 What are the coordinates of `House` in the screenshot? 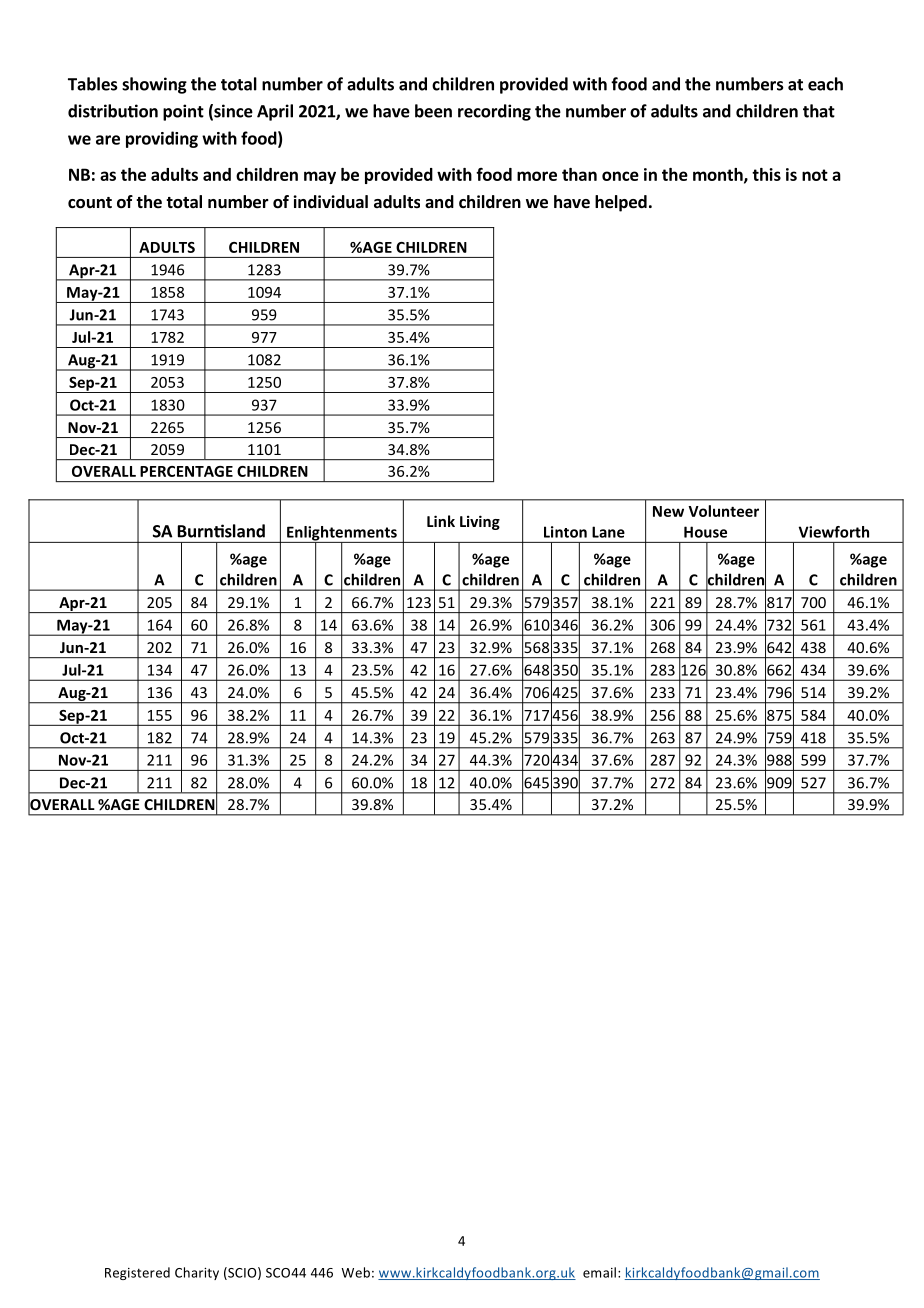 It's located at (705, 532).
